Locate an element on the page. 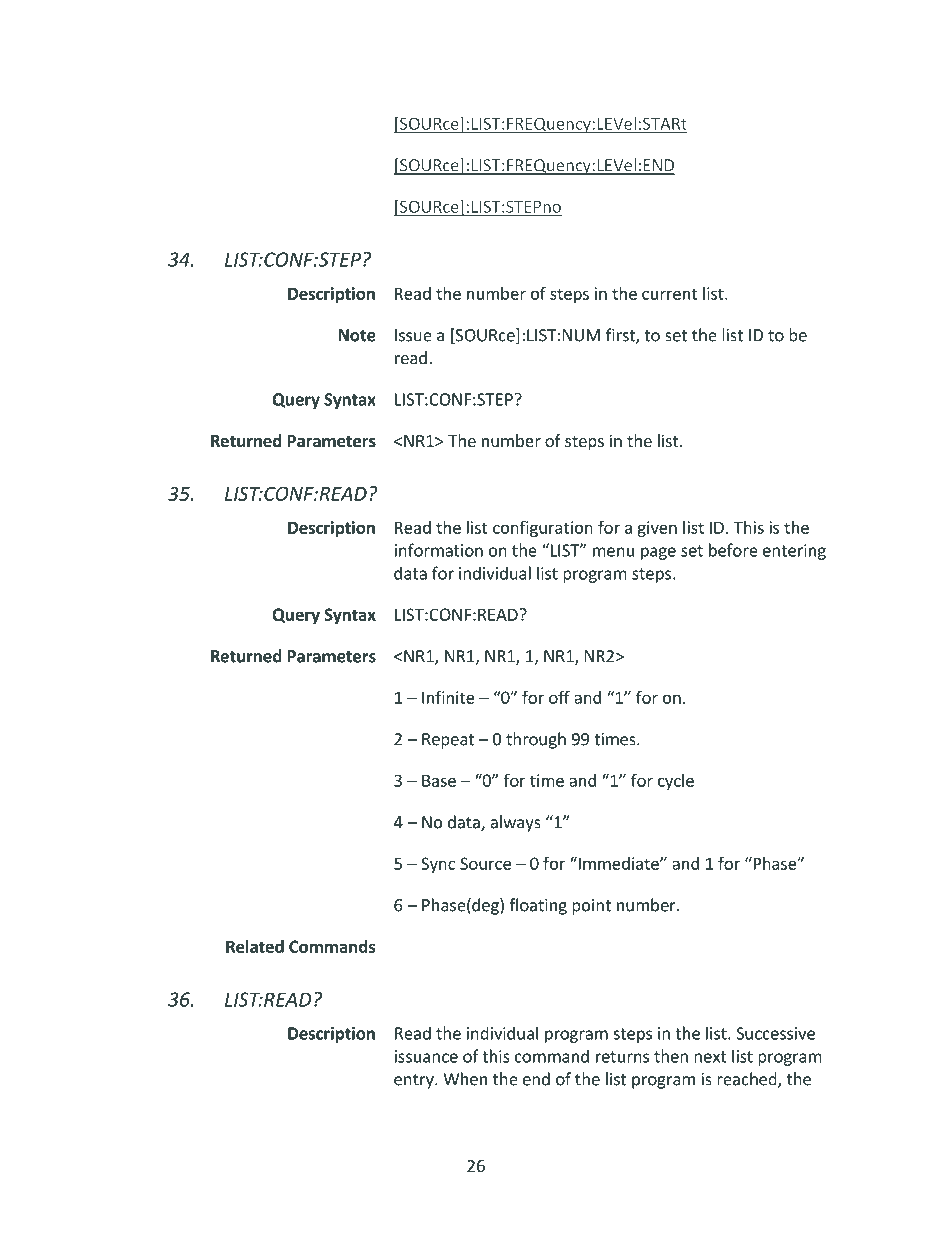  entry is located at coordinates (415, 1081).
